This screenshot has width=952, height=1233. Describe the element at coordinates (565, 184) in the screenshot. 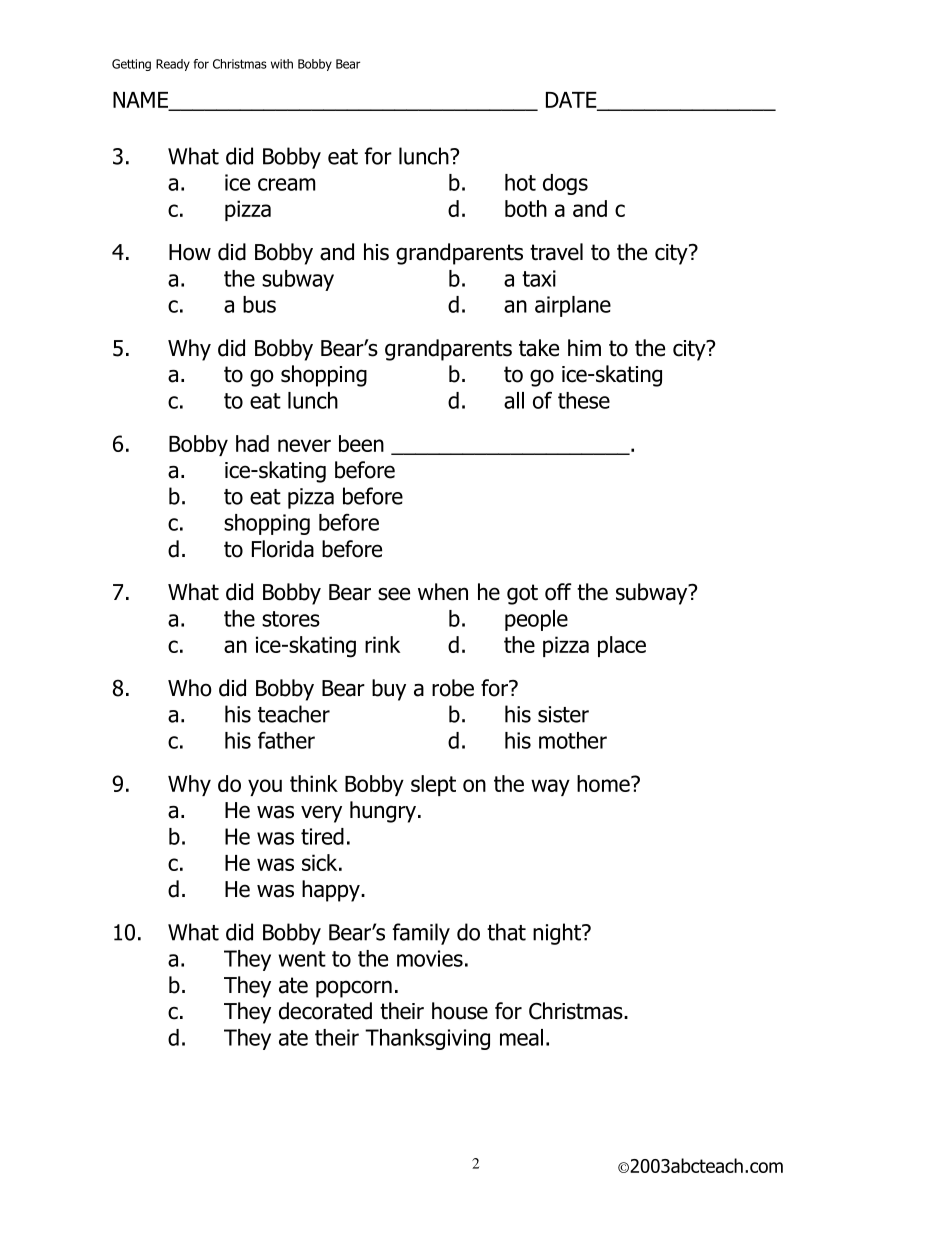

I see `dogs` at that location.
